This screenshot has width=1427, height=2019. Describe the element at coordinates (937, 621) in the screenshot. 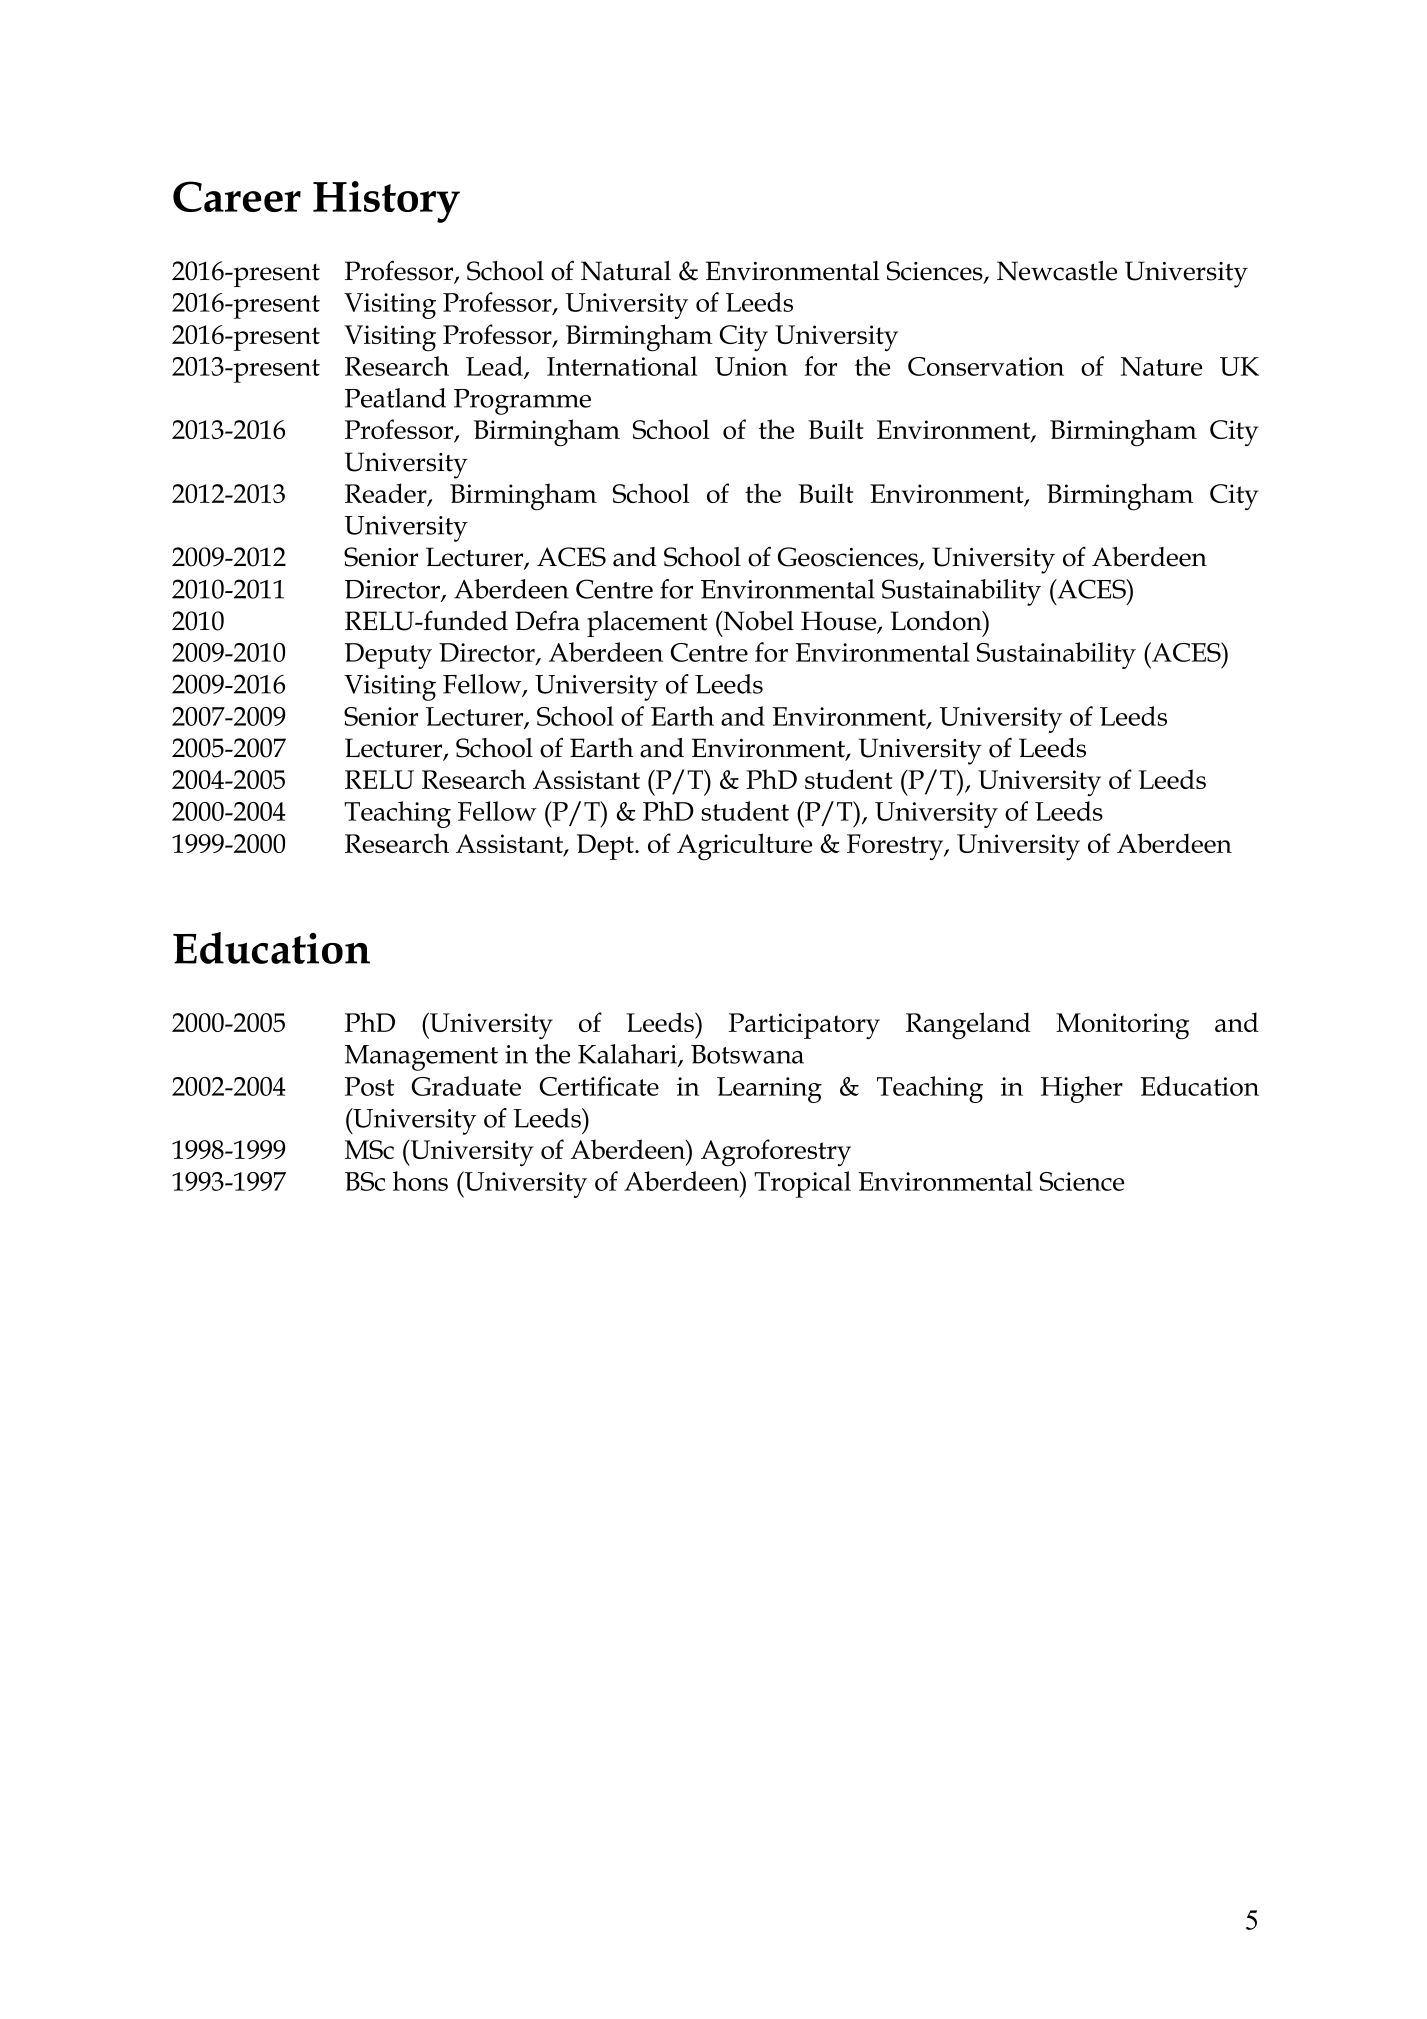

I see `London` at that location.
